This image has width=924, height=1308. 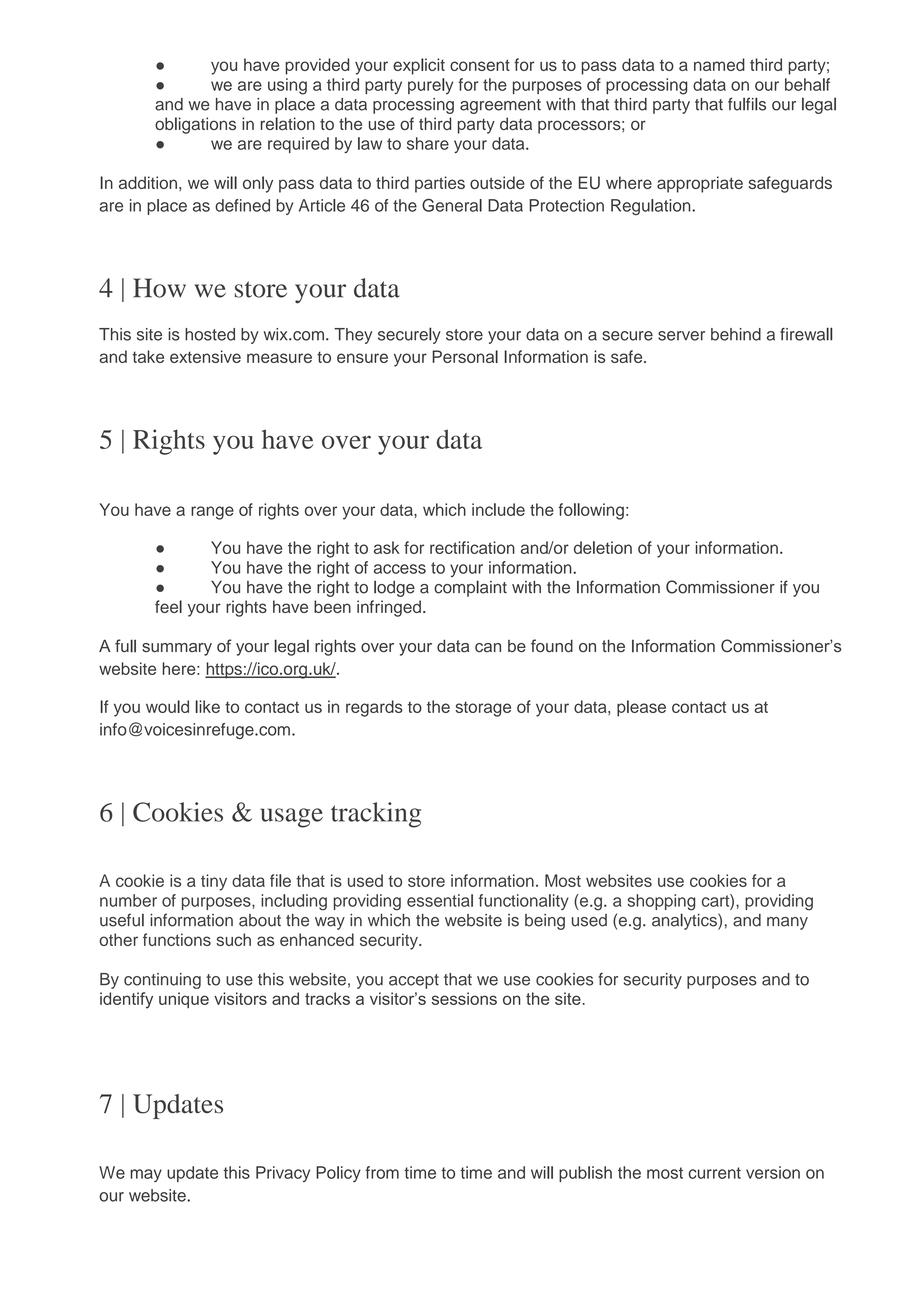 What do you see at coordinates (146, 1175) in the image?
I see `may` at bounding box center [146, 1175].
